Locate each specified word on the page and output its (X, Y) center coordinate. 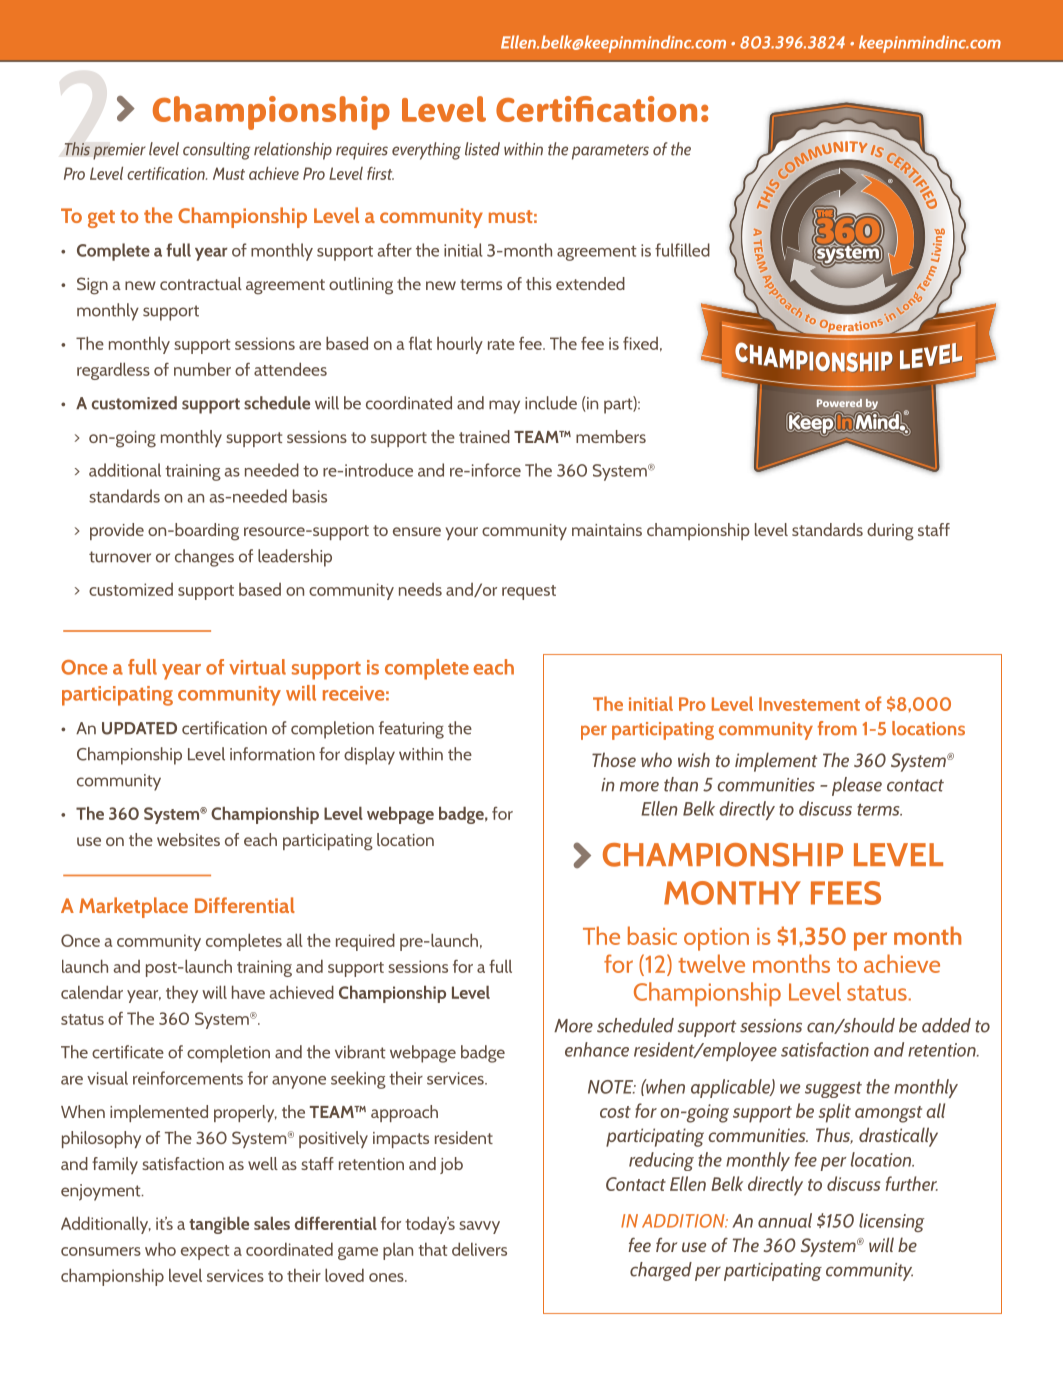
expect (205, 1252)
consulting (216, 151)
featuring (411, 730)
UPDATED (139, 728)
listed (482, 149)
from (837, 728)
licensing (891, 1222)
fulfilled (682, 250)
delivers (479, 1249)
